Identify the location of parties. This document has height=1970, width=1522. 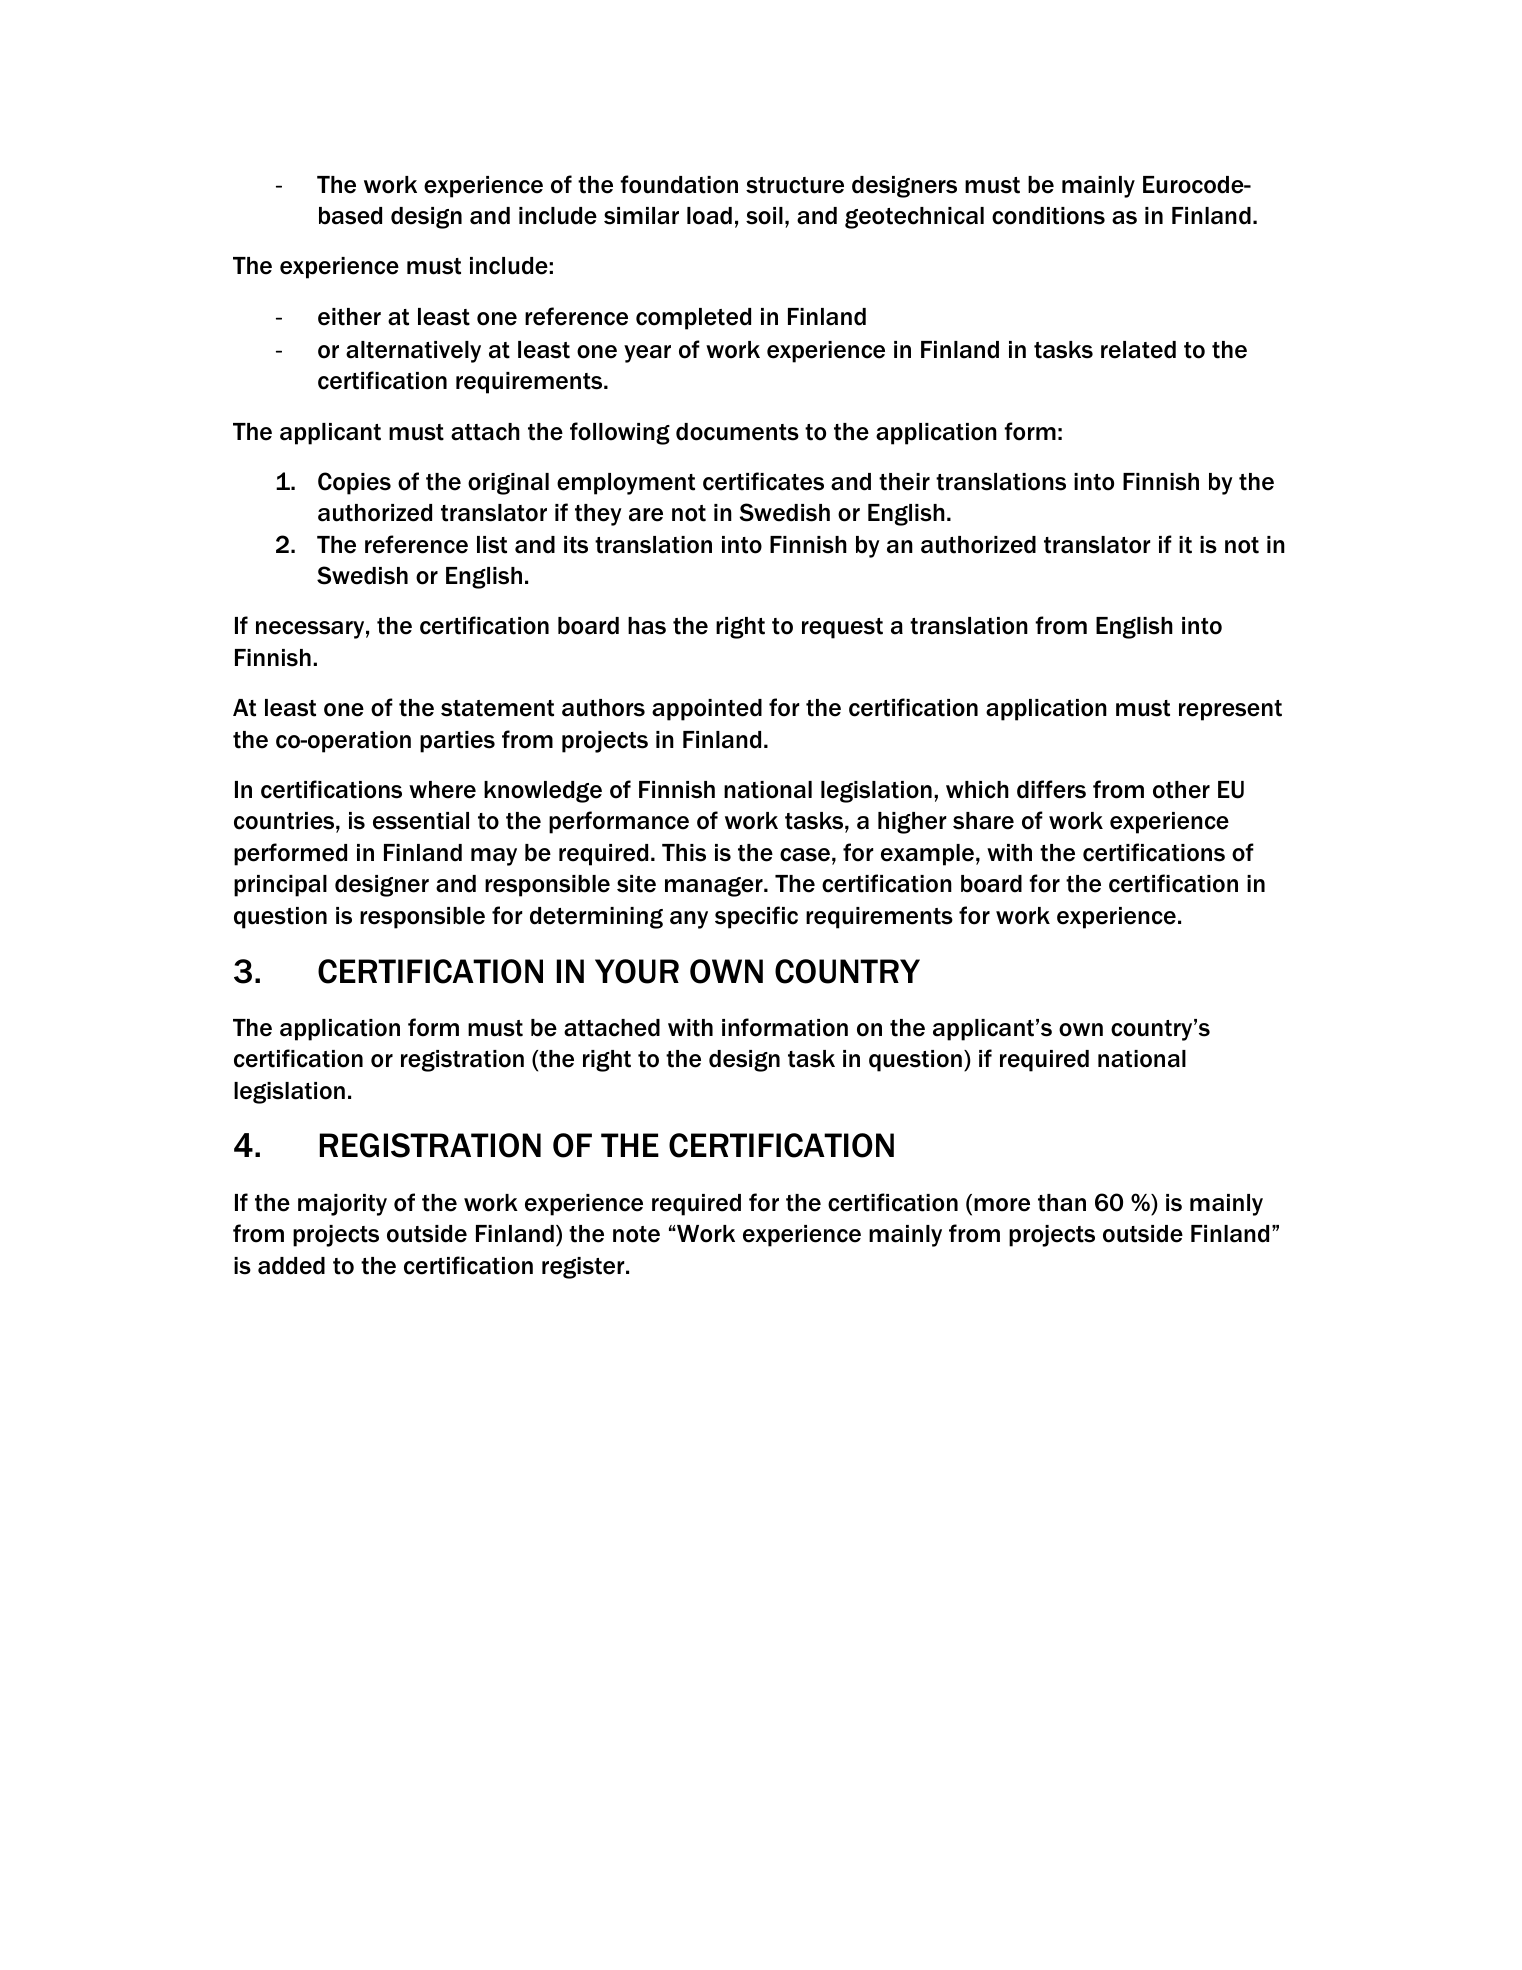
(457, 742).
